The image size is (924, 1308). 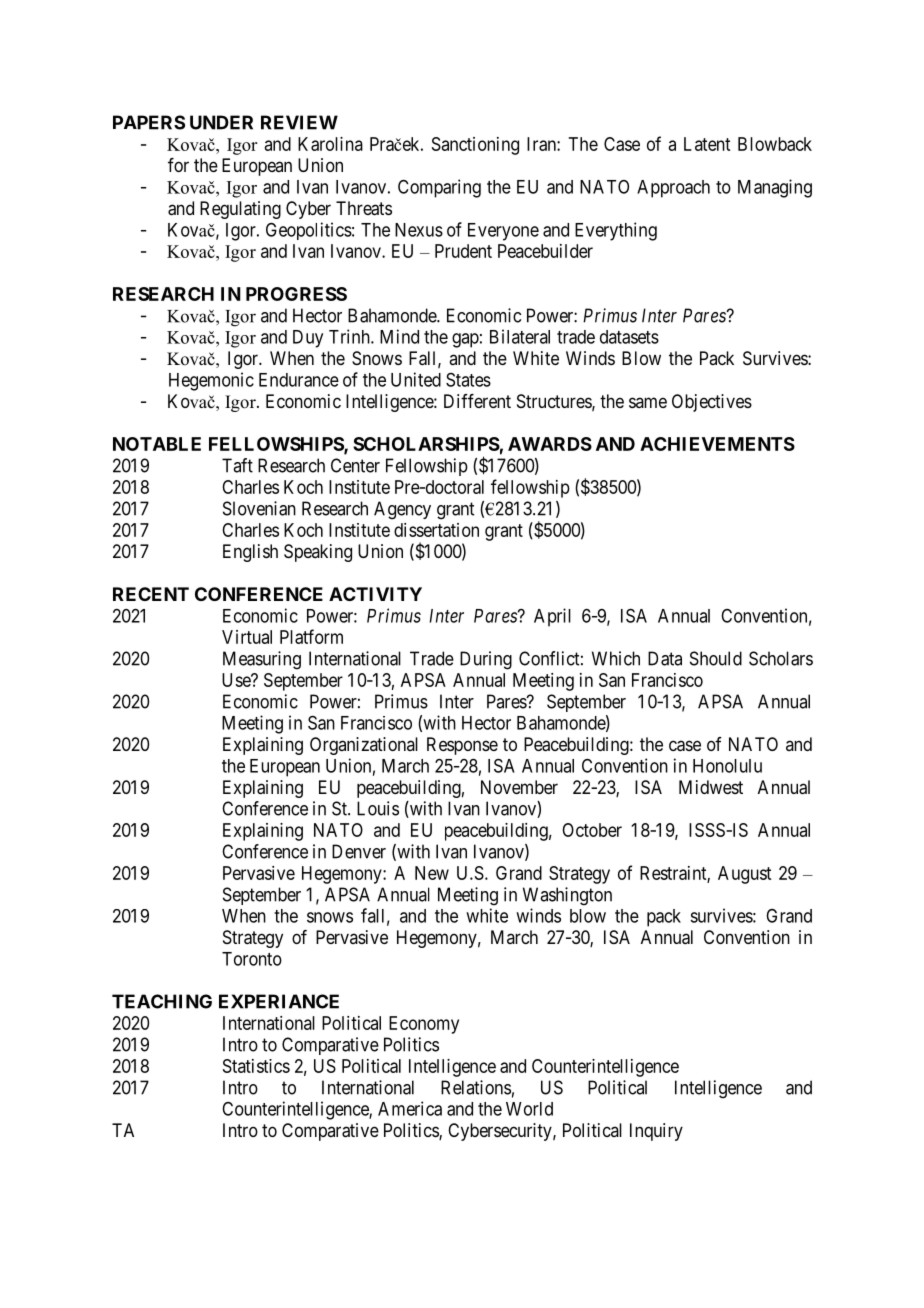 I want to click on UNDER, so click(x=221, y=122).
